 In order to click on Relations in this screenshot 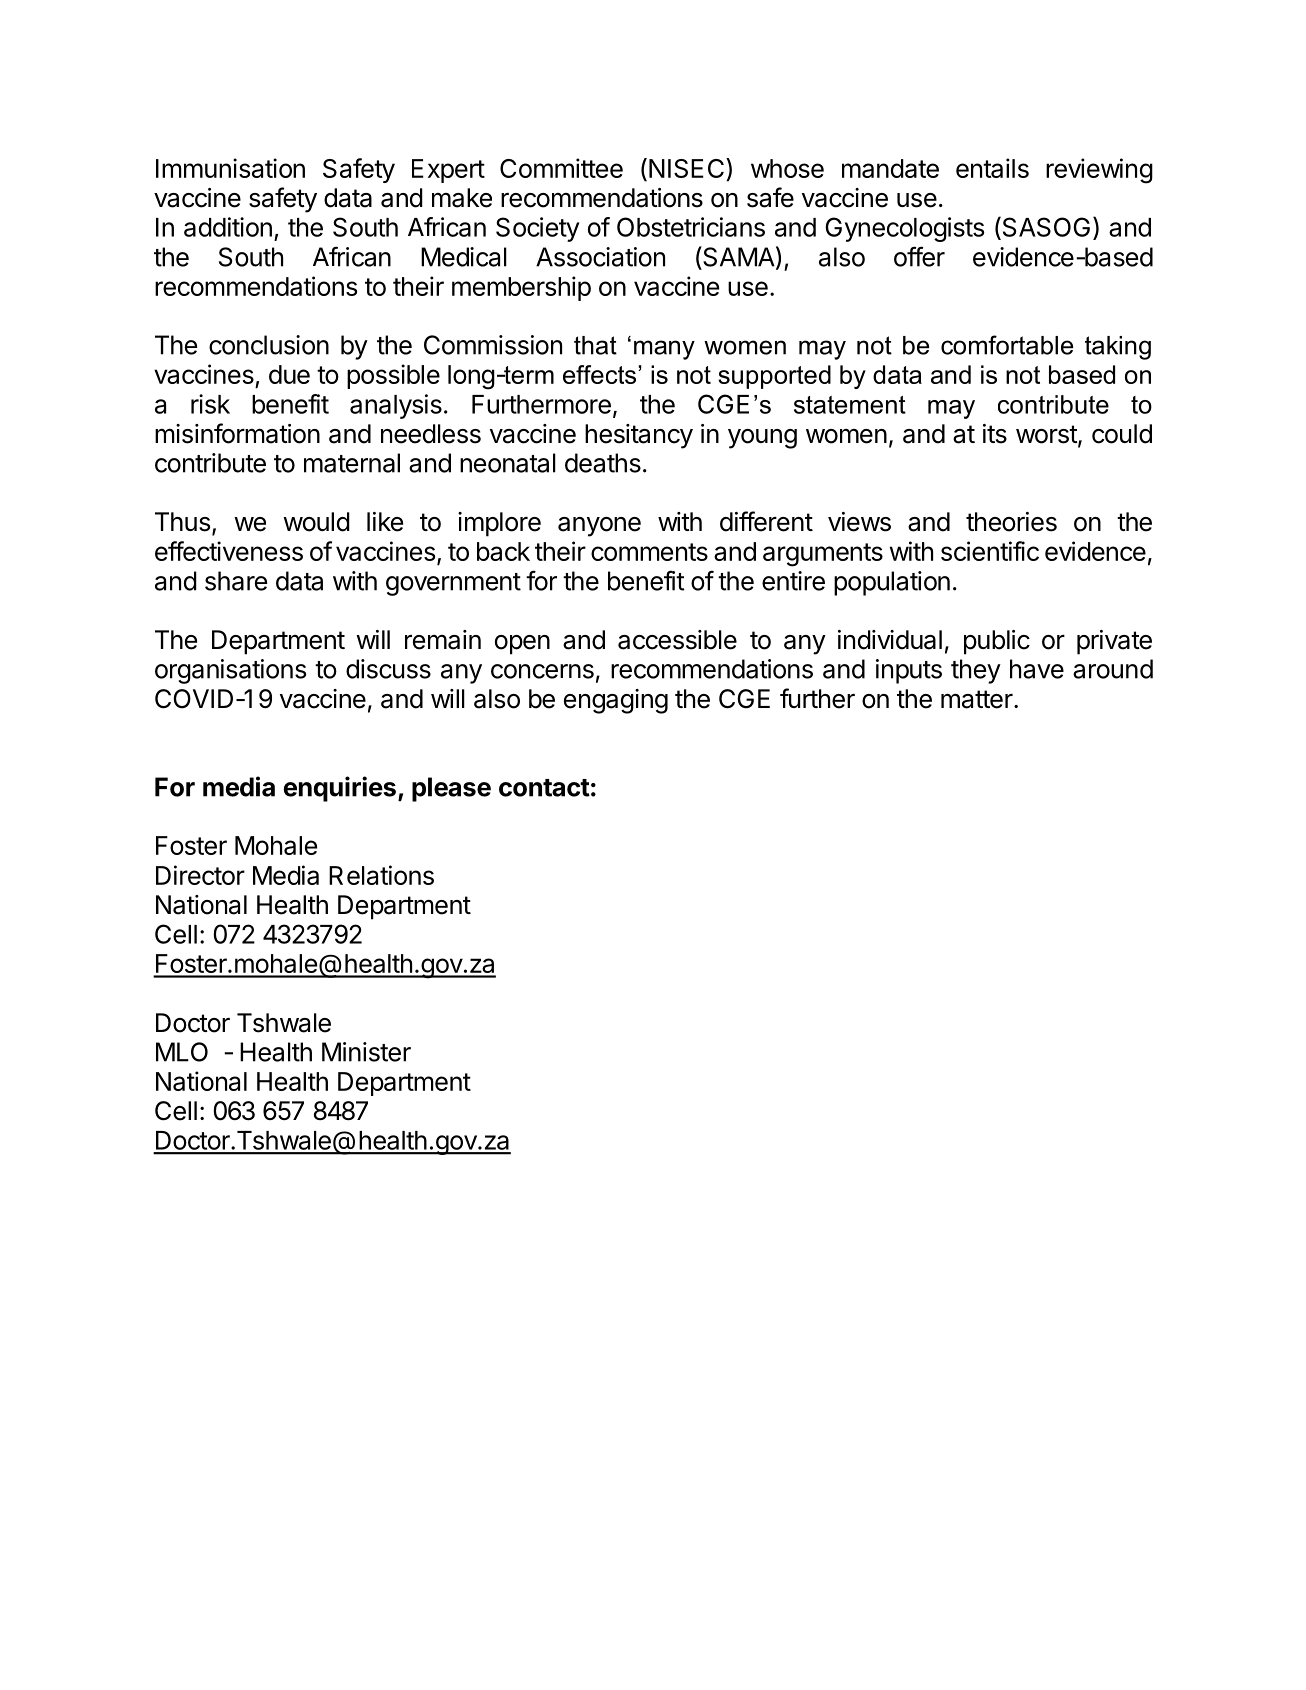, I will do `click(381, 875)`.
